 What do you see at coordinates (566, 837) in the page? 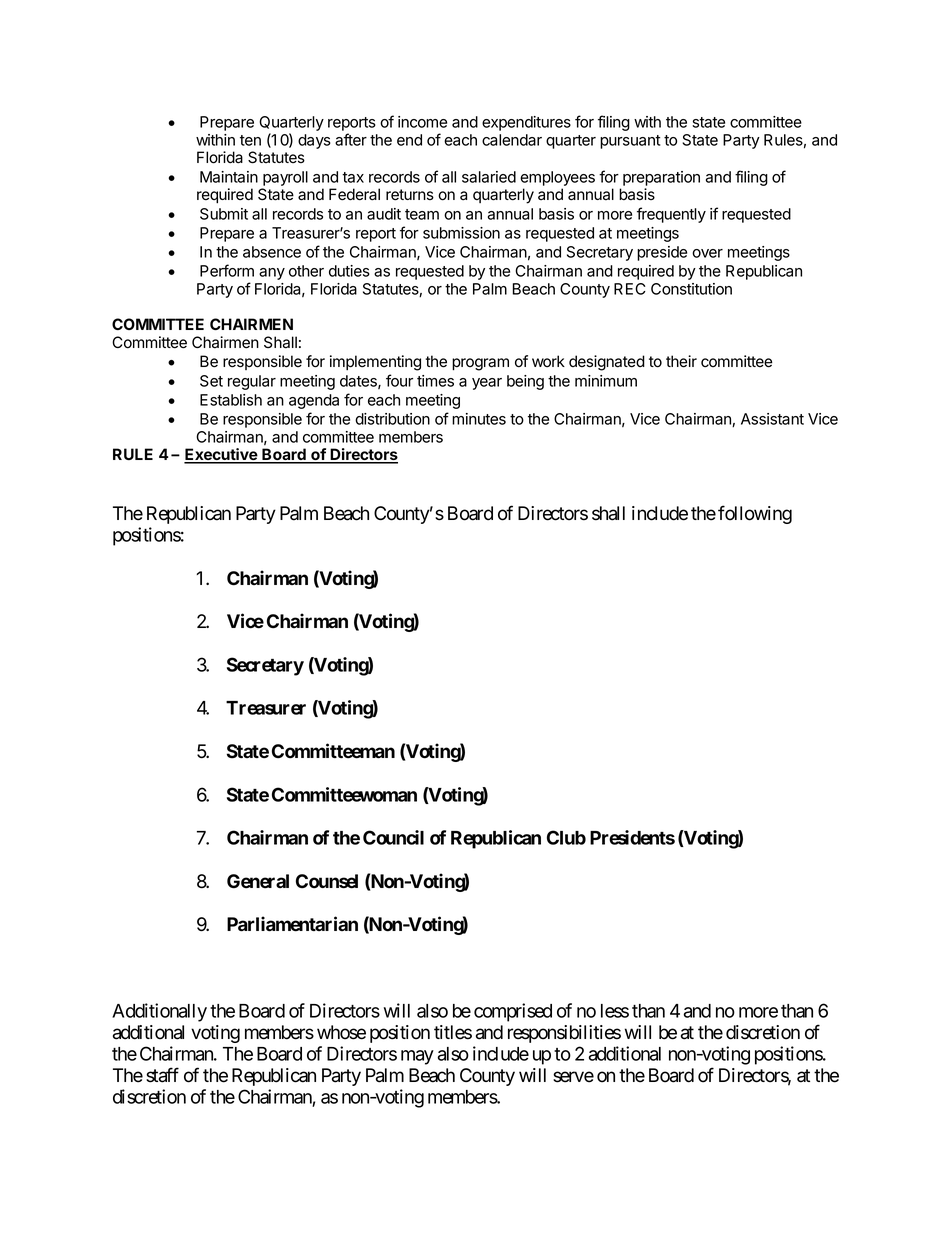
I see `Club` at bounding box center [566, 837].
